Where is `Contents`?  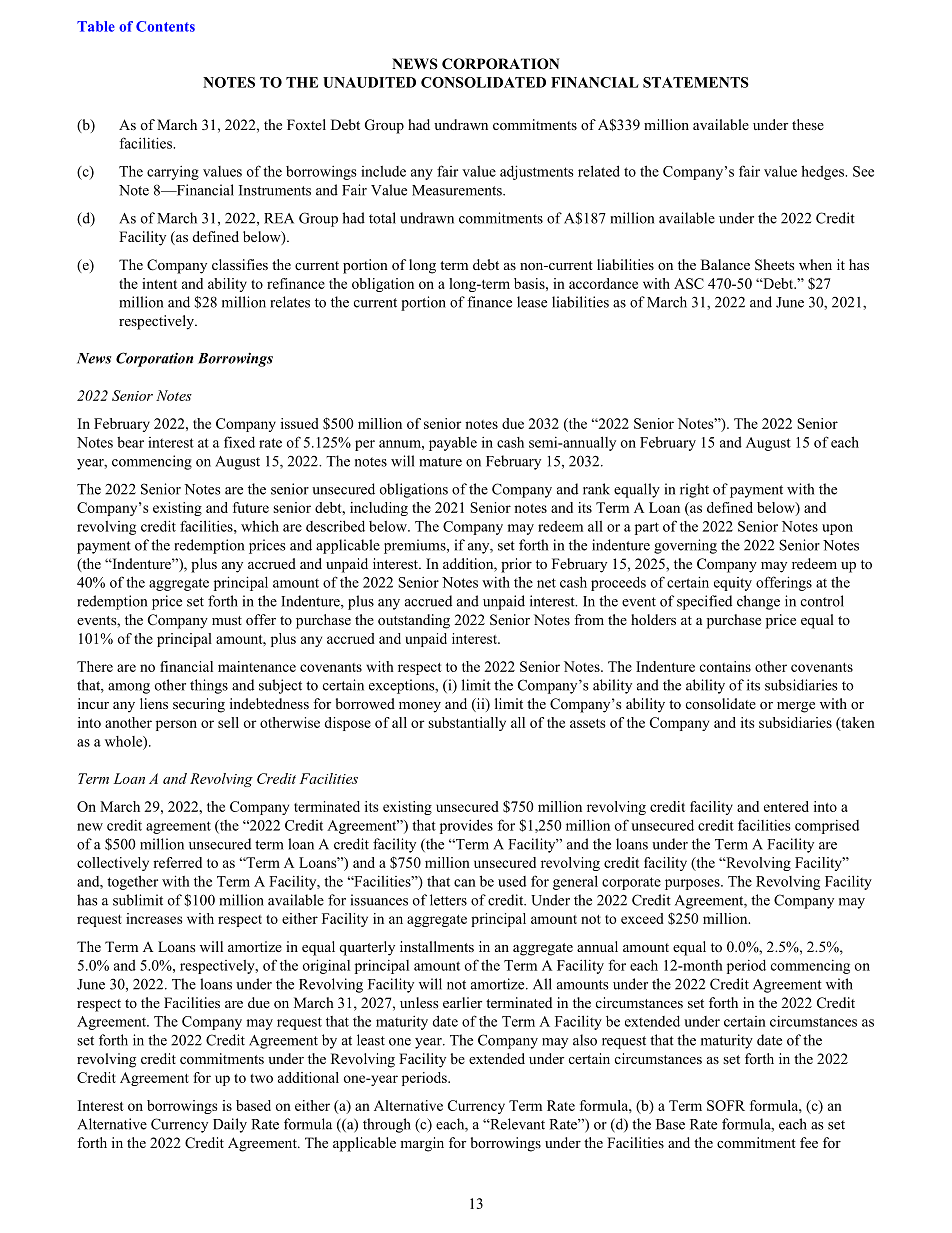 Contents is located at coordinates (165, 26).
